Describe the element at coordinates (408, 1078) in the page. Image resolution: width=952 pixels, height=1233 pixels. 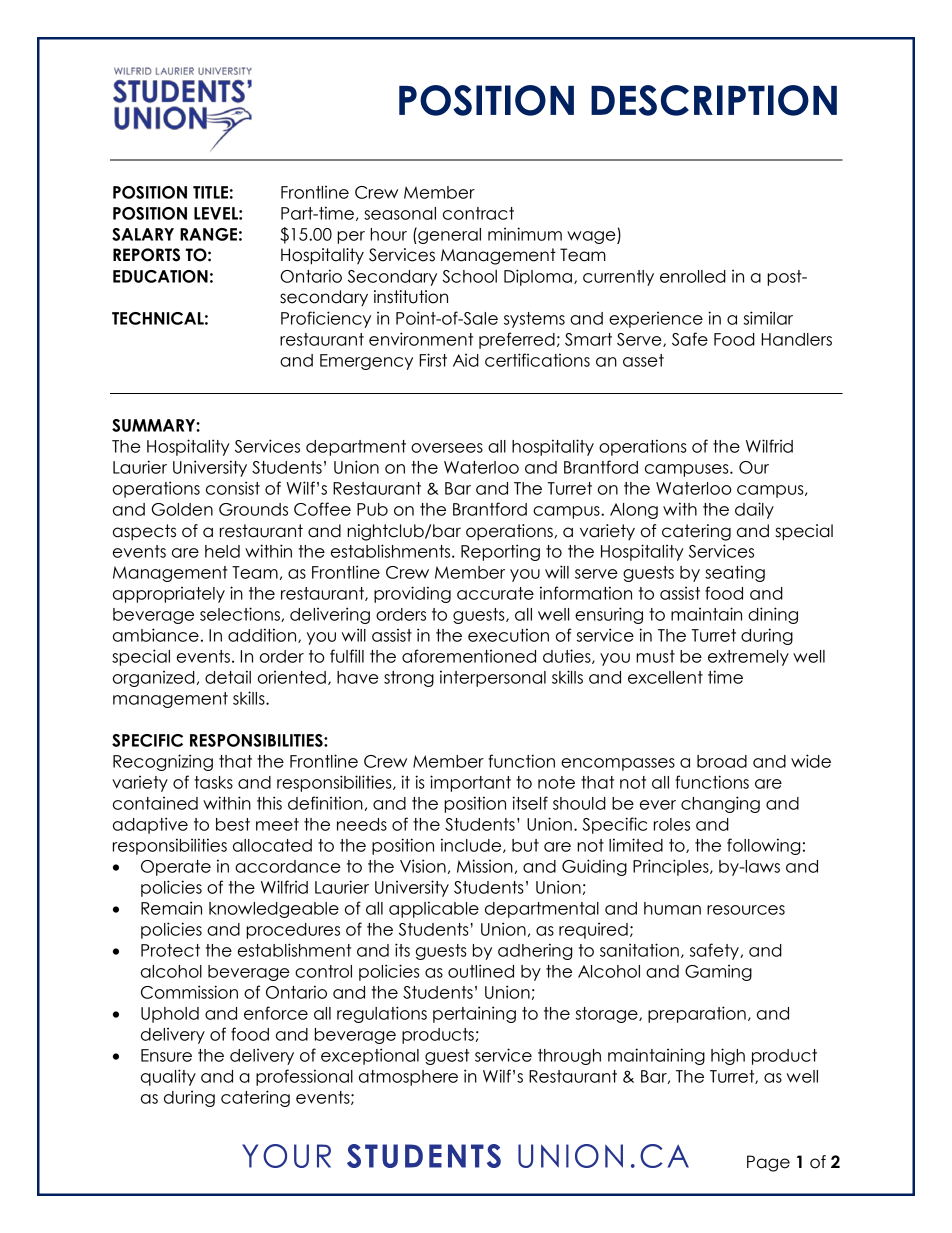
I see `atmosphere` at that location.
